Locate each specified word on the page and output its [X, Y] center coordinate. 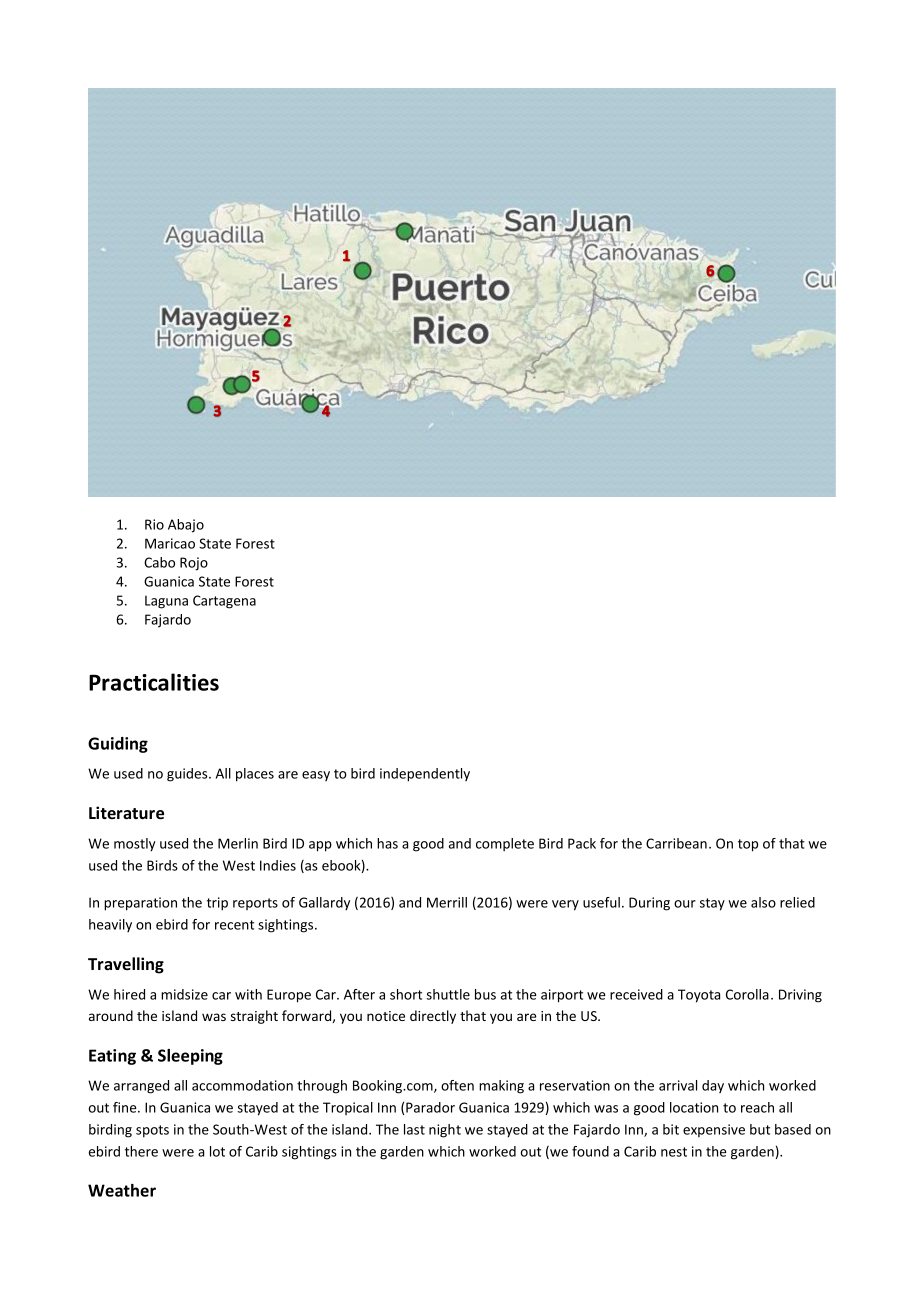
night [445, 1131]
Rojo [194, 564]
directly [433, 1017]
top [748, 845]
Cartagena [224, 602]
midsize [184, 994]
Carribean [676, 843]
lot [217, 1151]
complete [505, 844]
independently [425, 775]
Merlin [238, 843]
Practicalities [154, 682]
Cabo [159, 562]
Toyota [699, 996]
